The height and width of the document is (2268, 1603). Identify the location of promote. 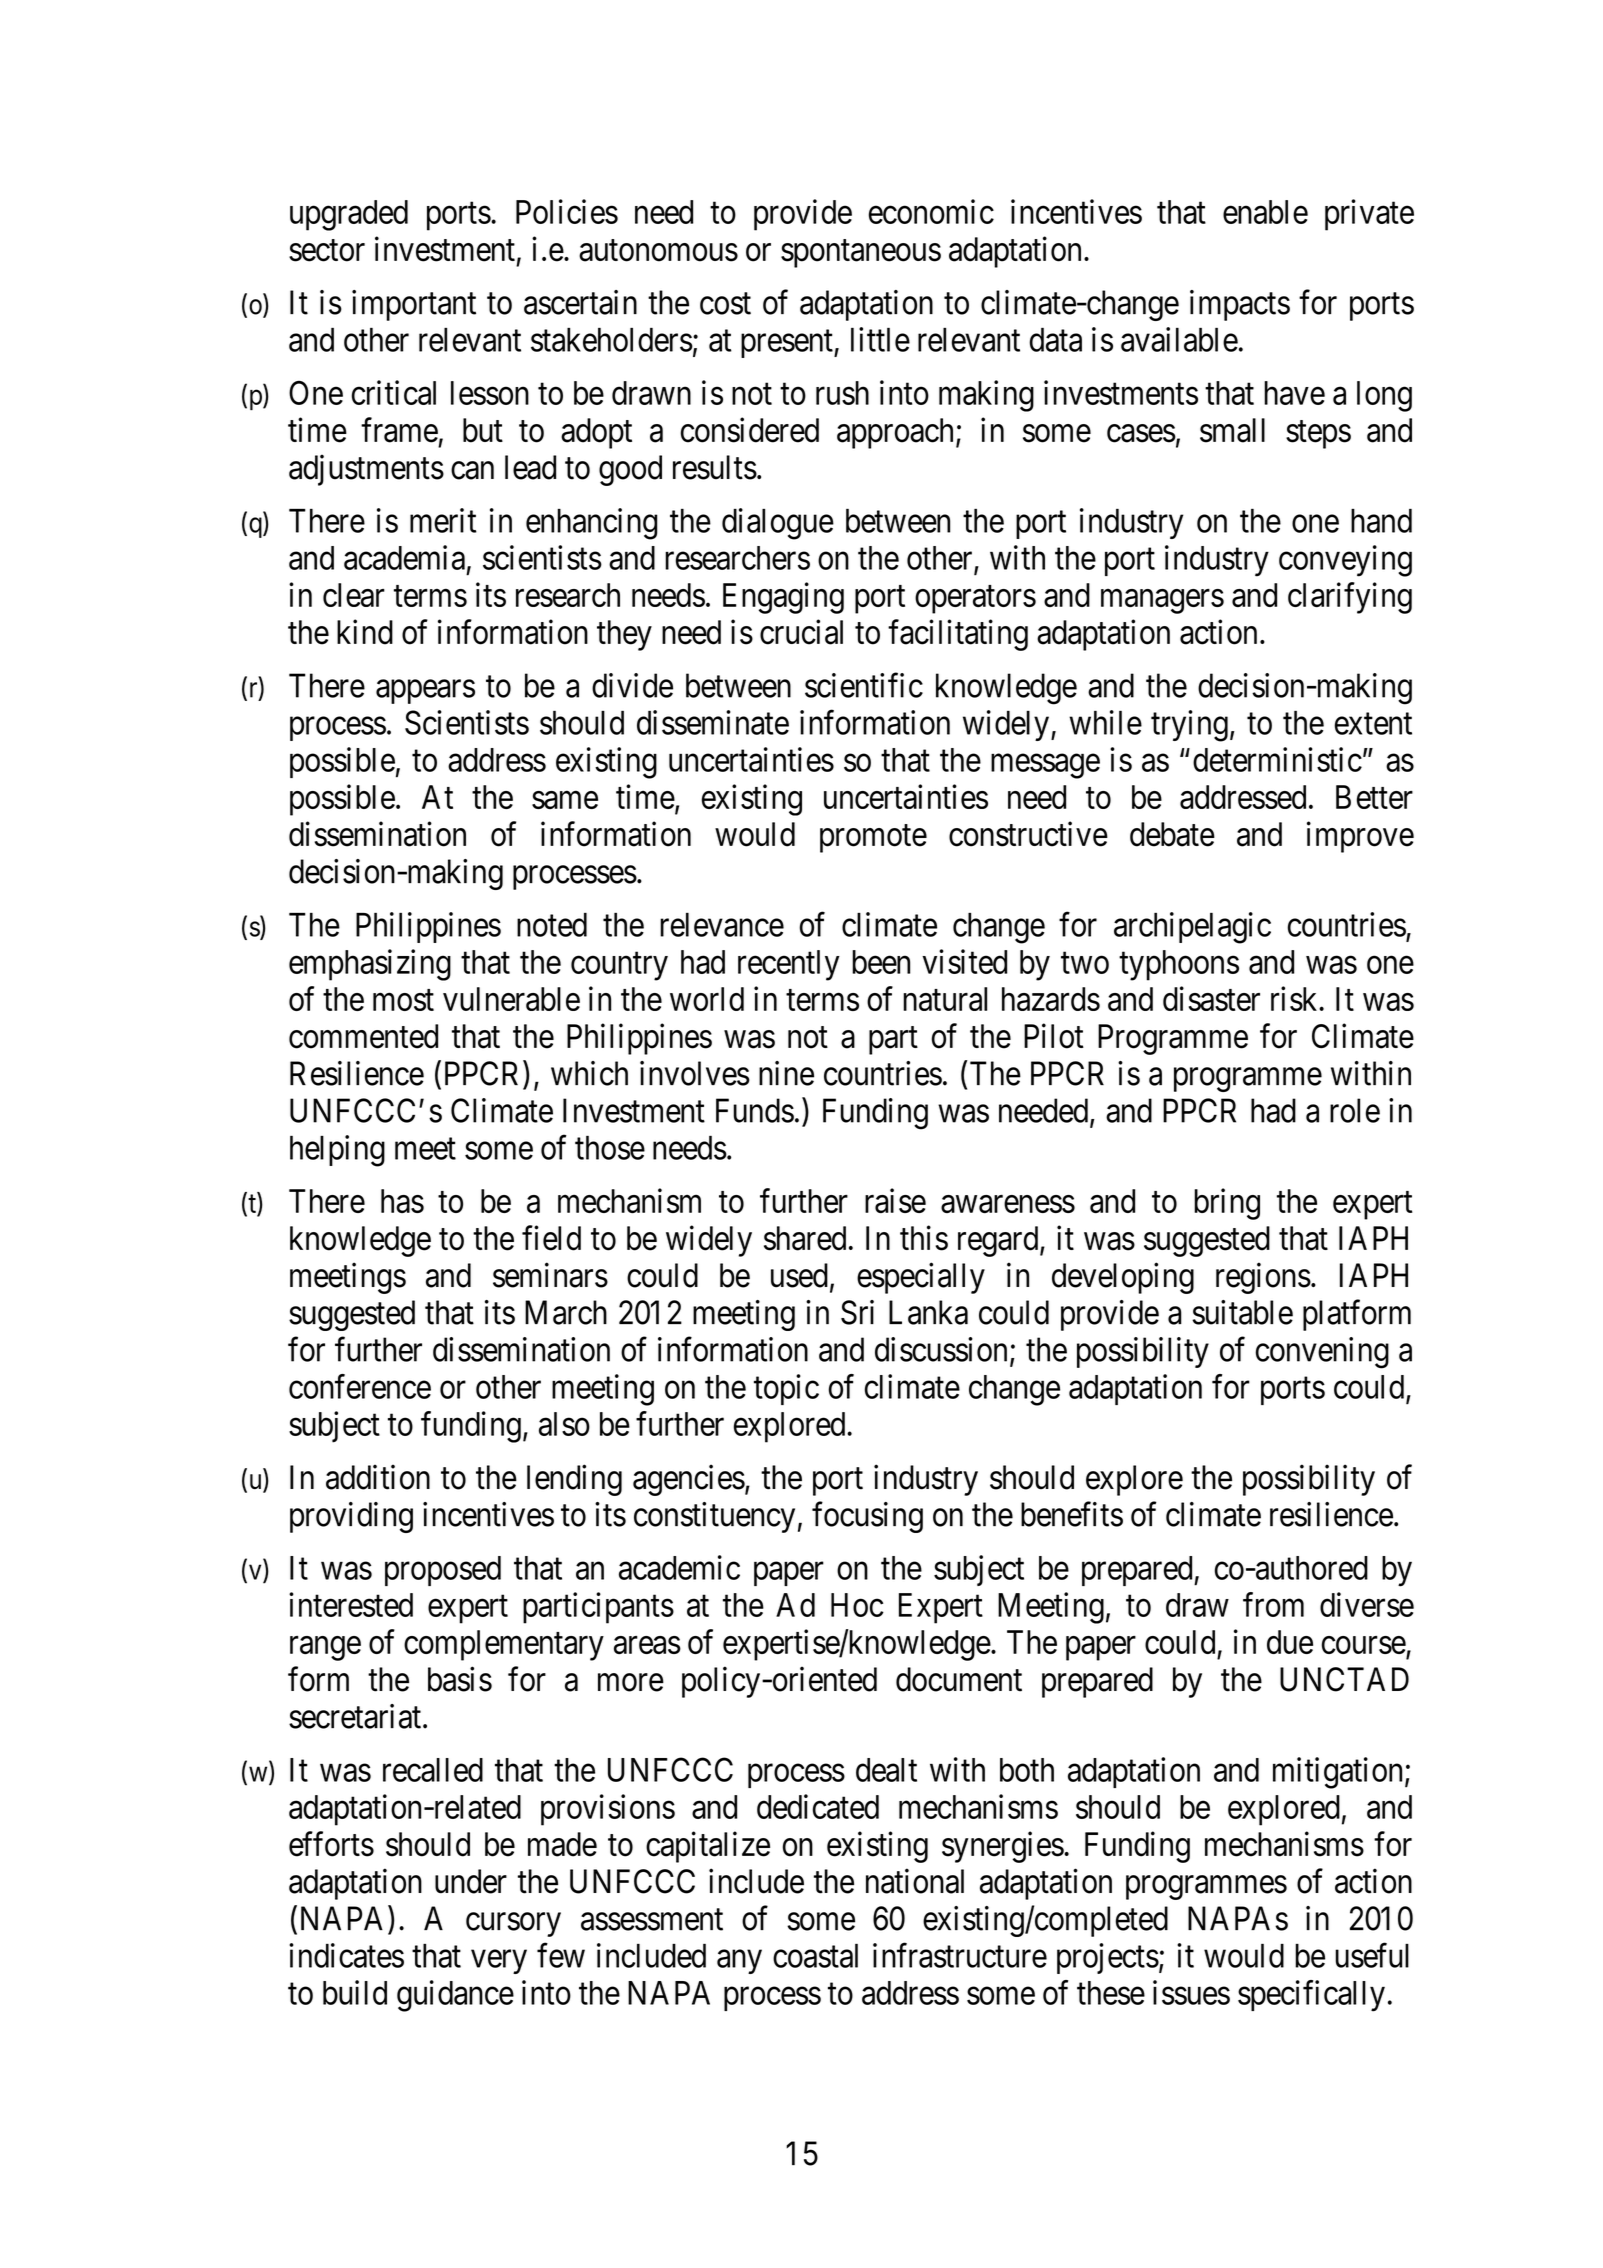
(873, 839).
